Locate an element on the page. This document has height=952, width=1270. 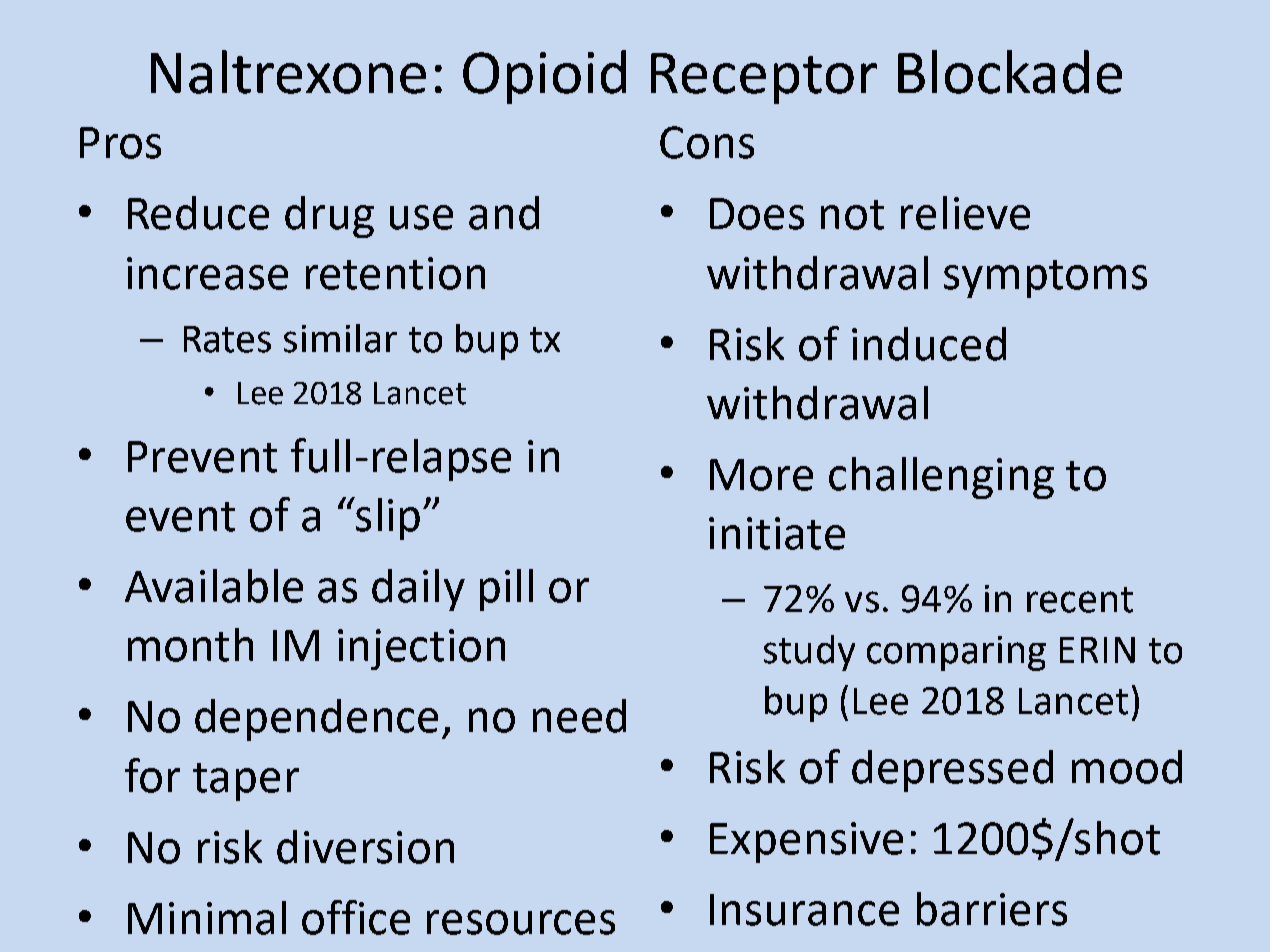
Blockade is located at coordinates (1010, 72).
